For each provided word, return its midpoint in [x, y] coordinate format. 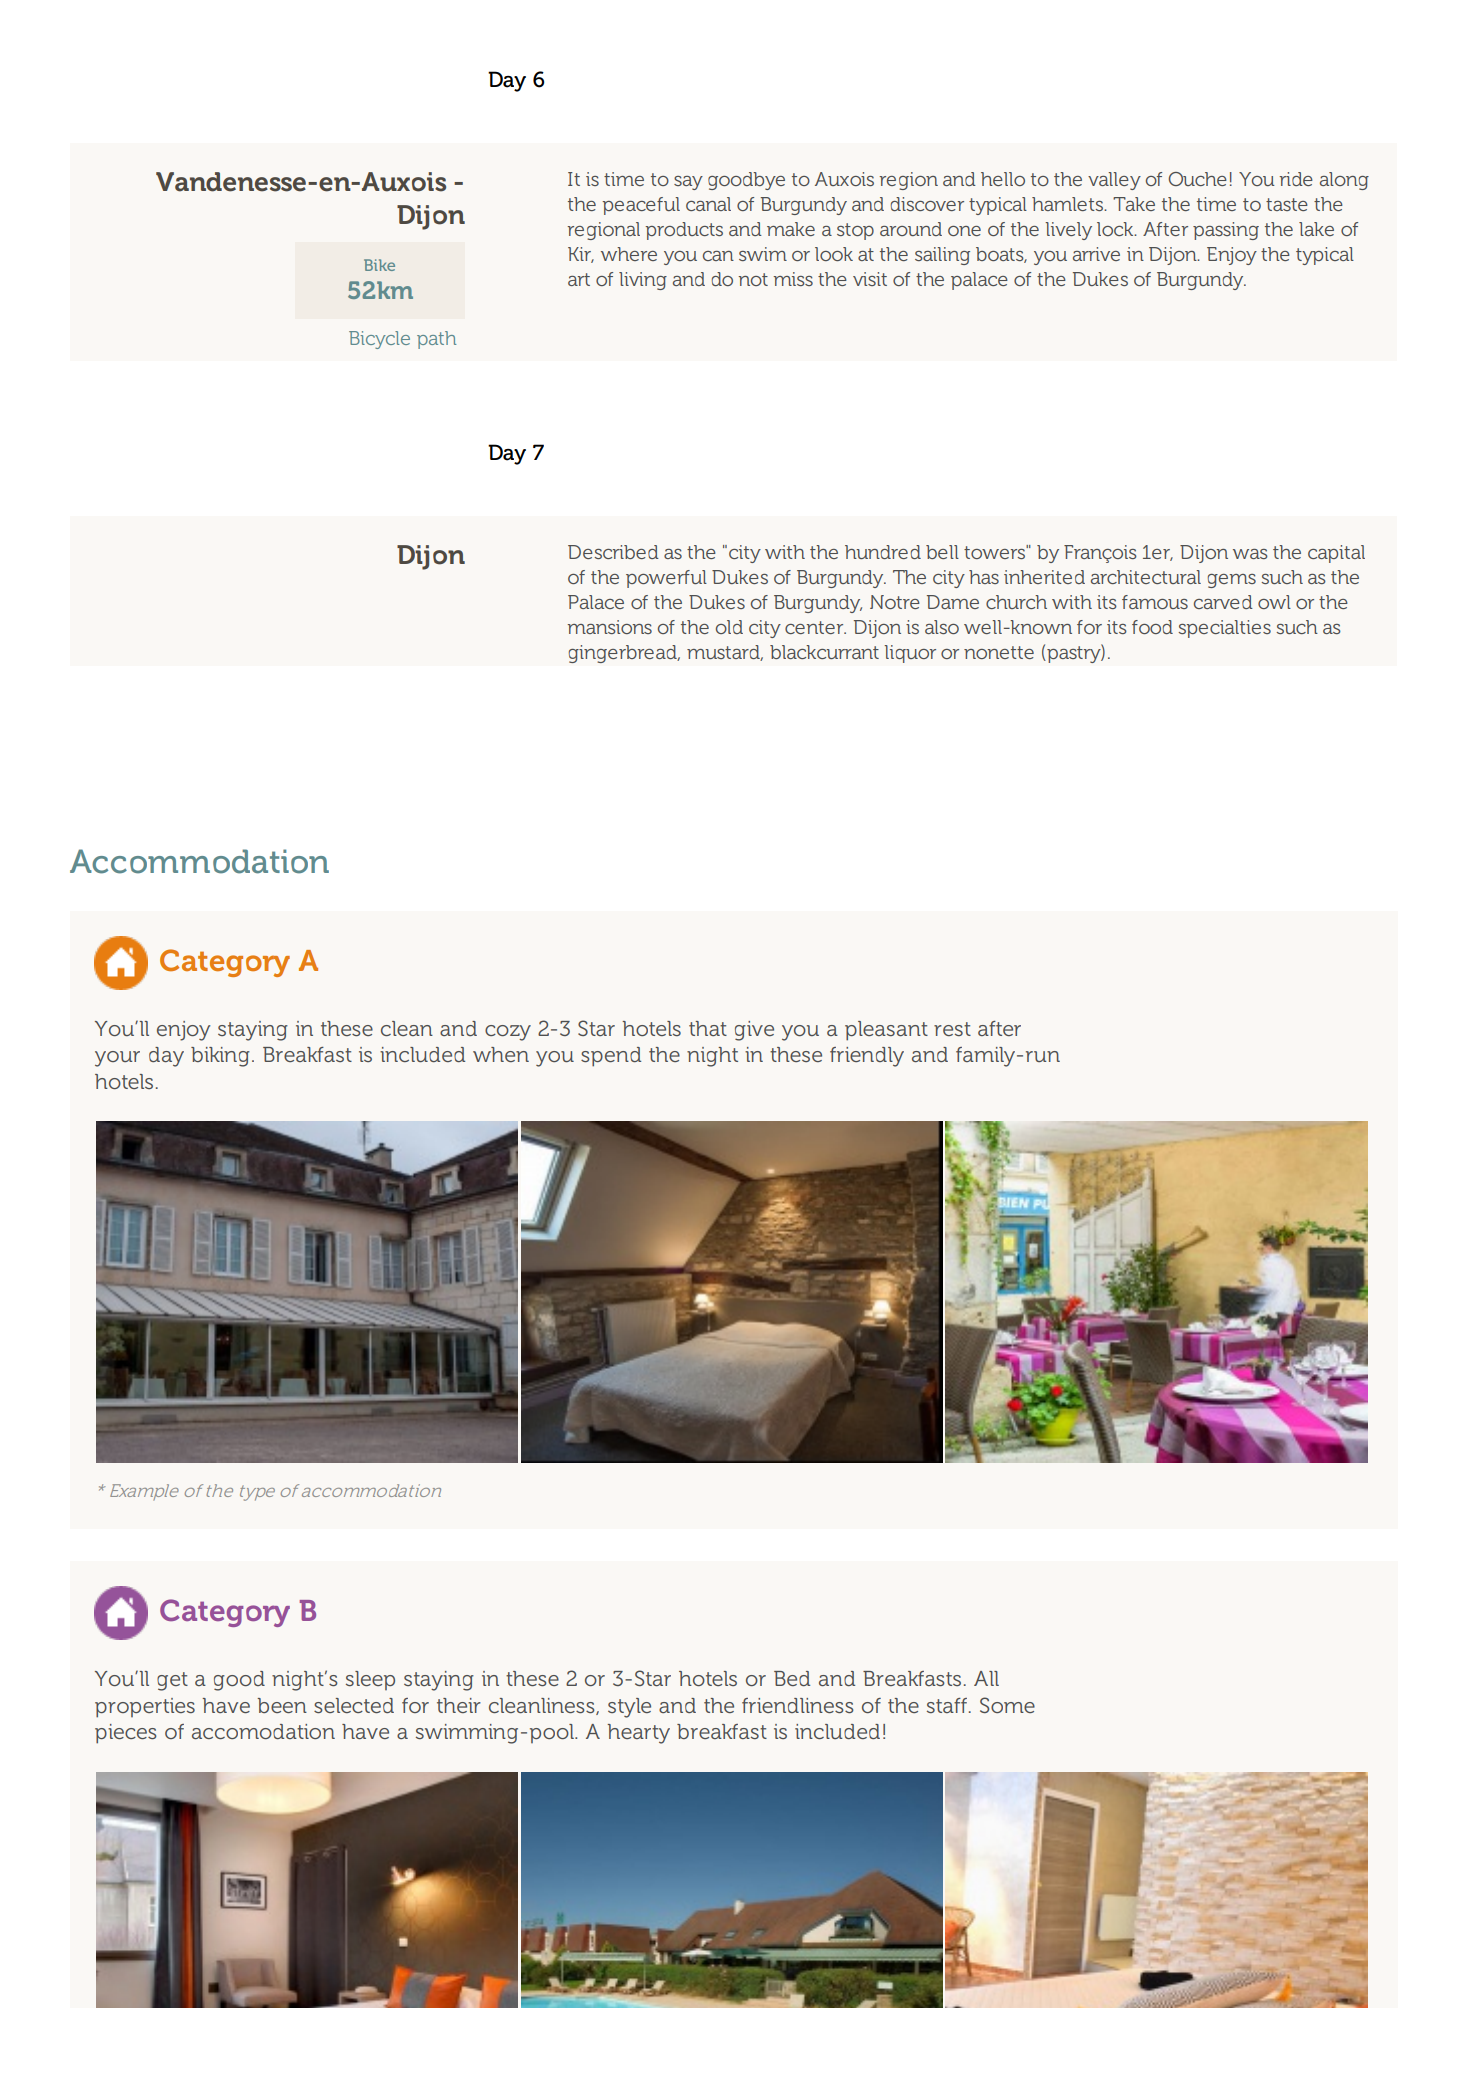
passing [1226, 231]
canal [708, 204]
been [282, 1705]
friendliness [798, 1705]
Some [1007, 1705]
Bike [379, 265]
